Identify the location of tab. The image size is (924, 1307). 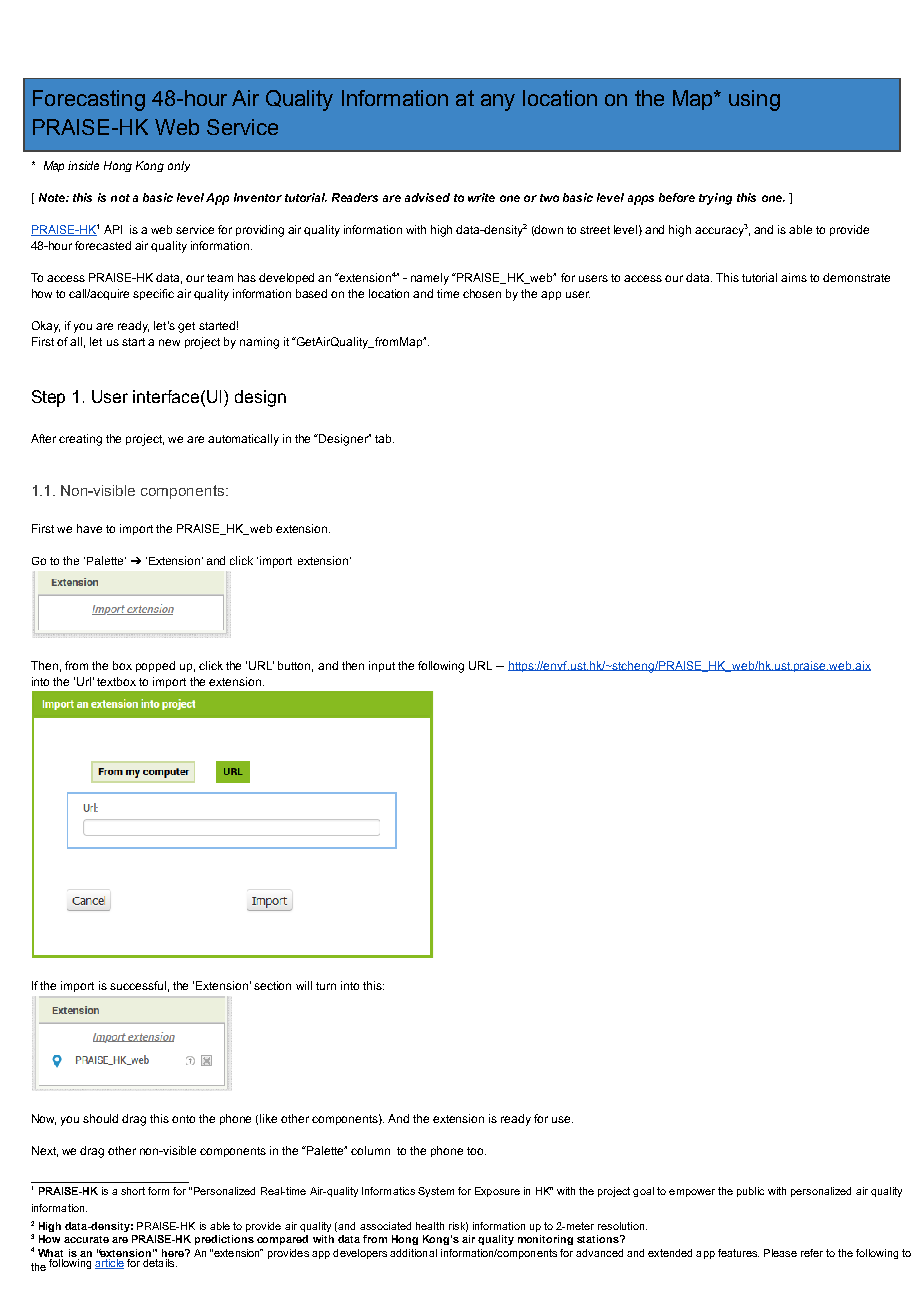
(384, 438).
